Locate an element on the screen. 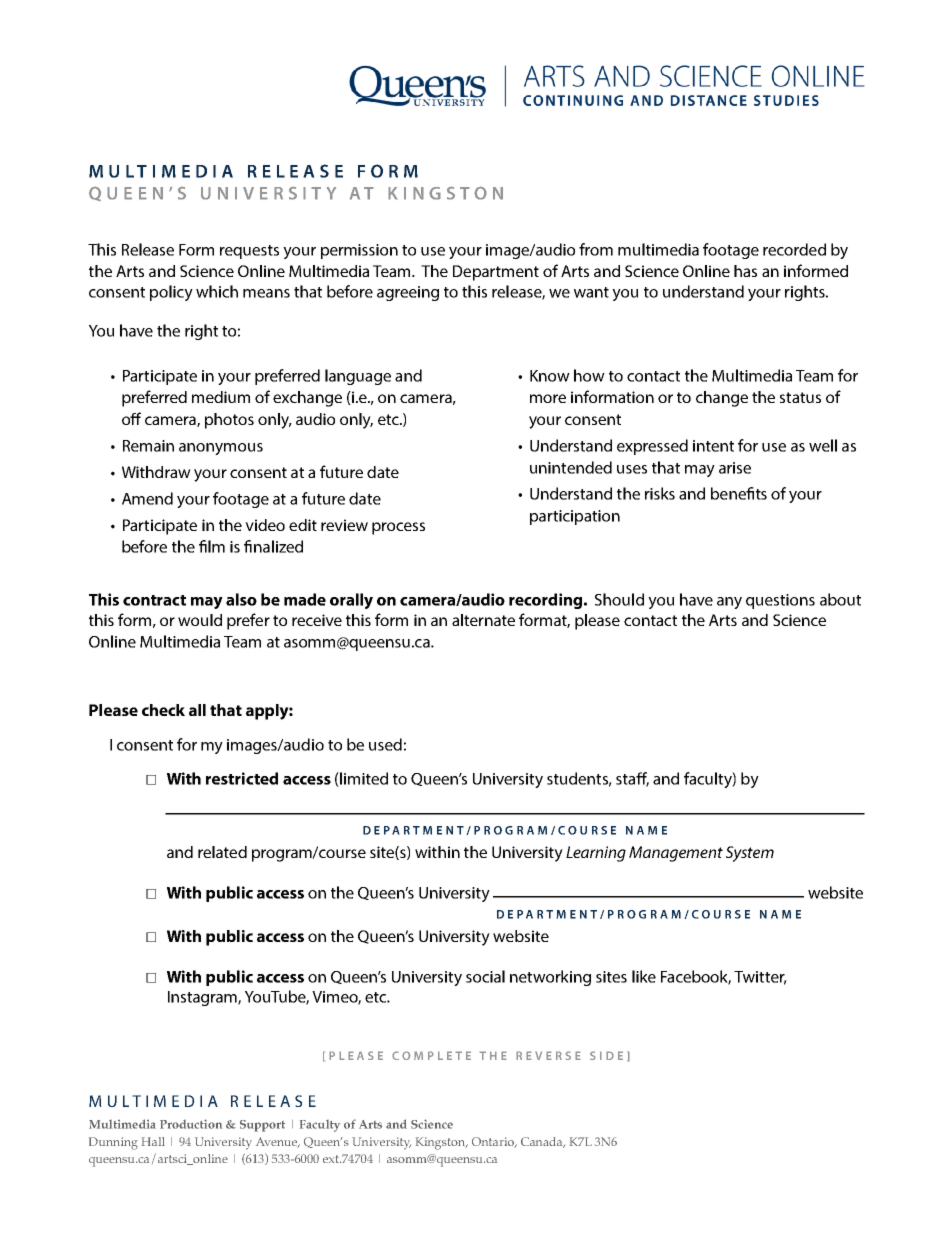 The height and width of the screenshot is (1233, 952). process is located at coordinates (398, 528).
